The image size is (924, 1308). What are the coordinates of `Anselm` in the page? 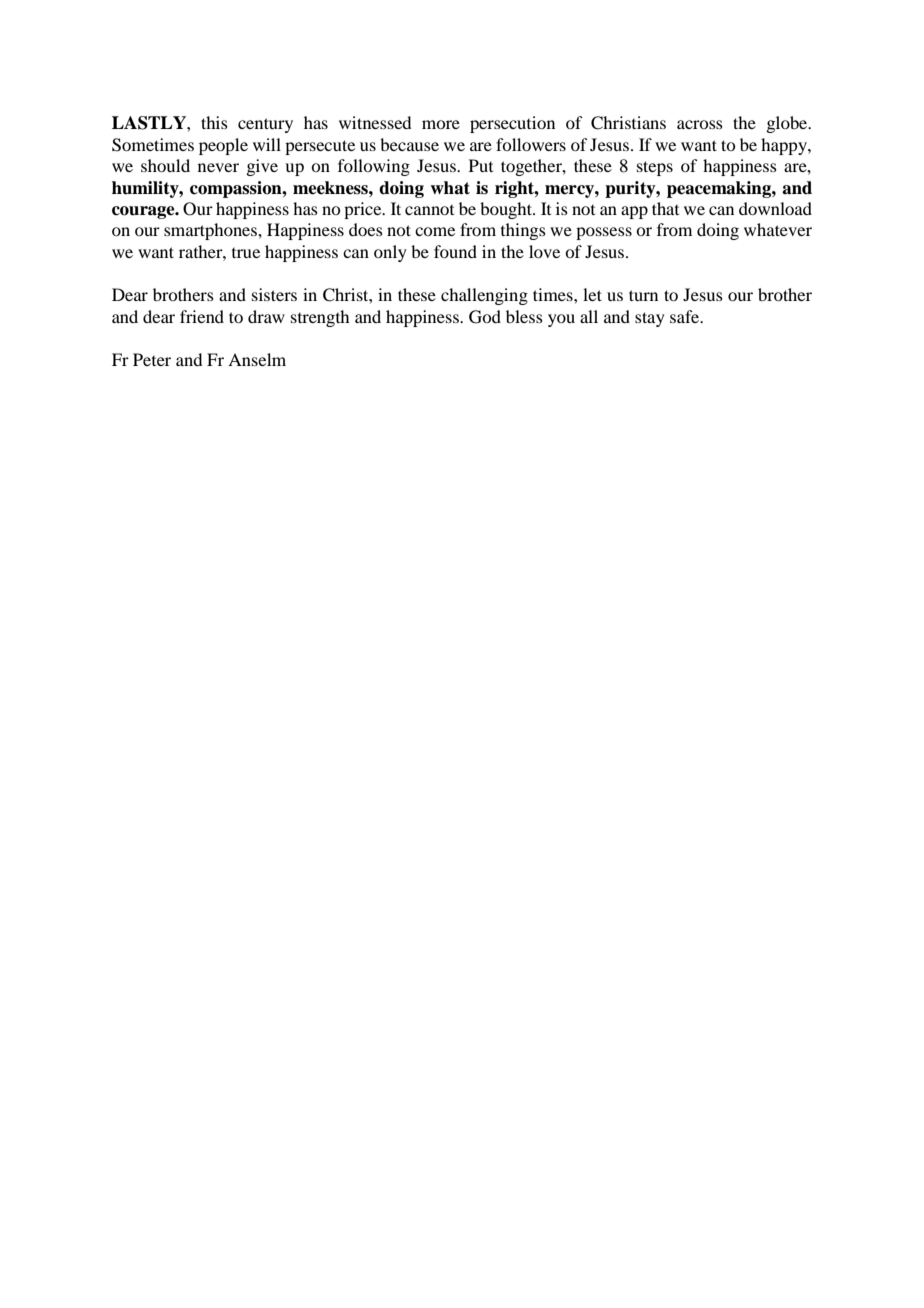 It's located at (257, 359).
